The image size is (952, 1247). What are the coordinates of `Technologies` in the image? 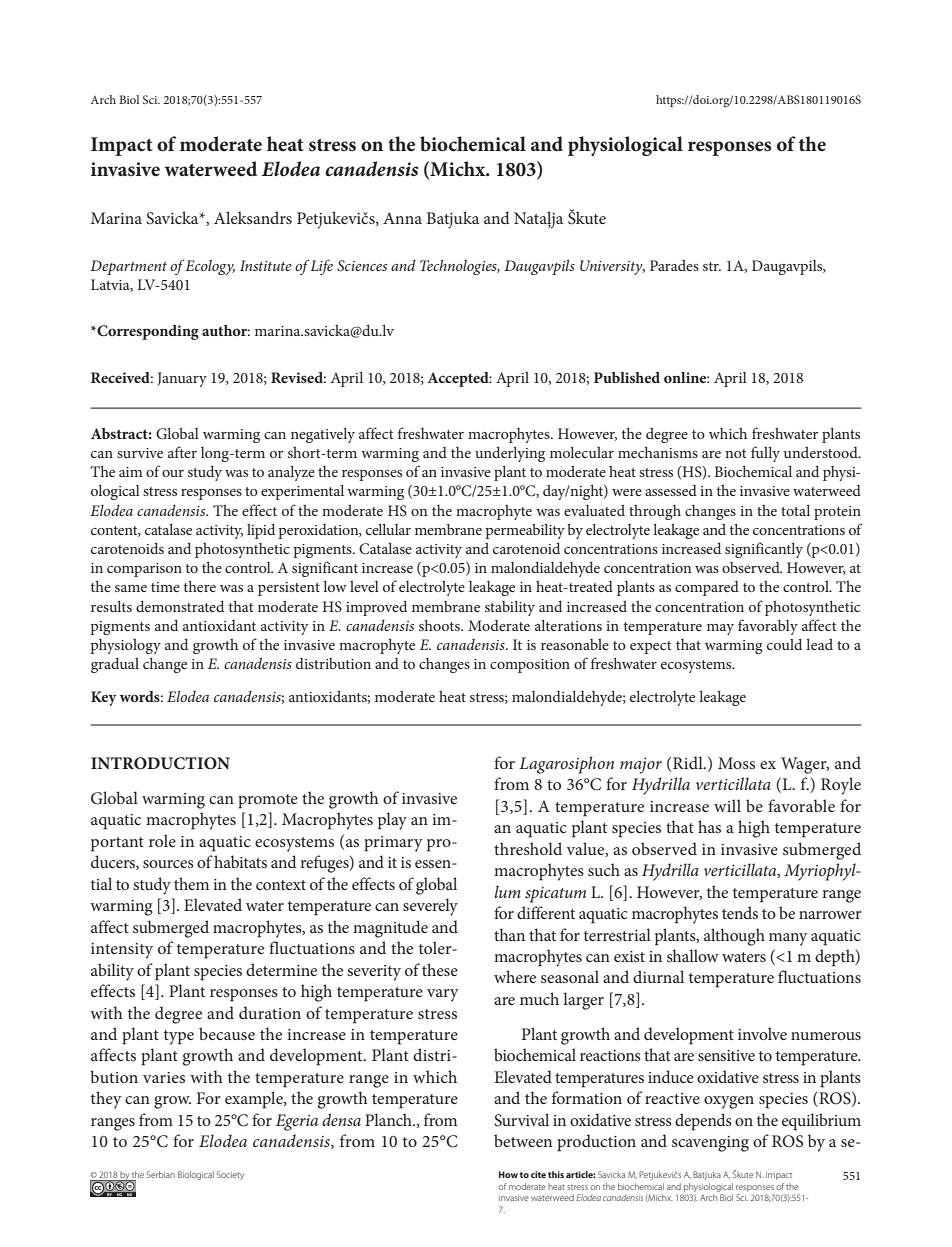 It's located at (459, 267).
